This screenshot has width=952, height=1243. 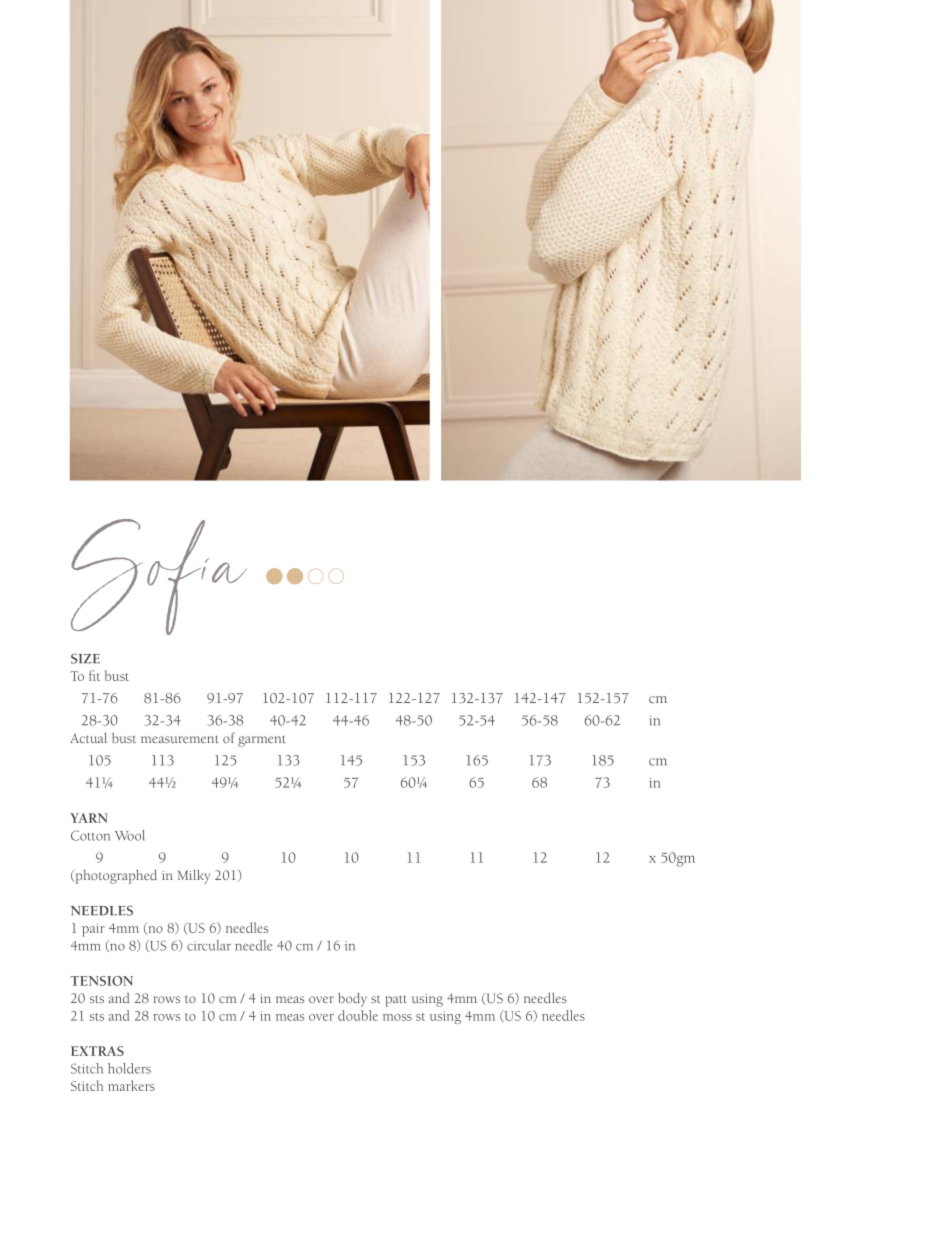 What do you see at coordinates (209, 945) in the screenshot?
I see `circular` at bounding box center [209, 945].
